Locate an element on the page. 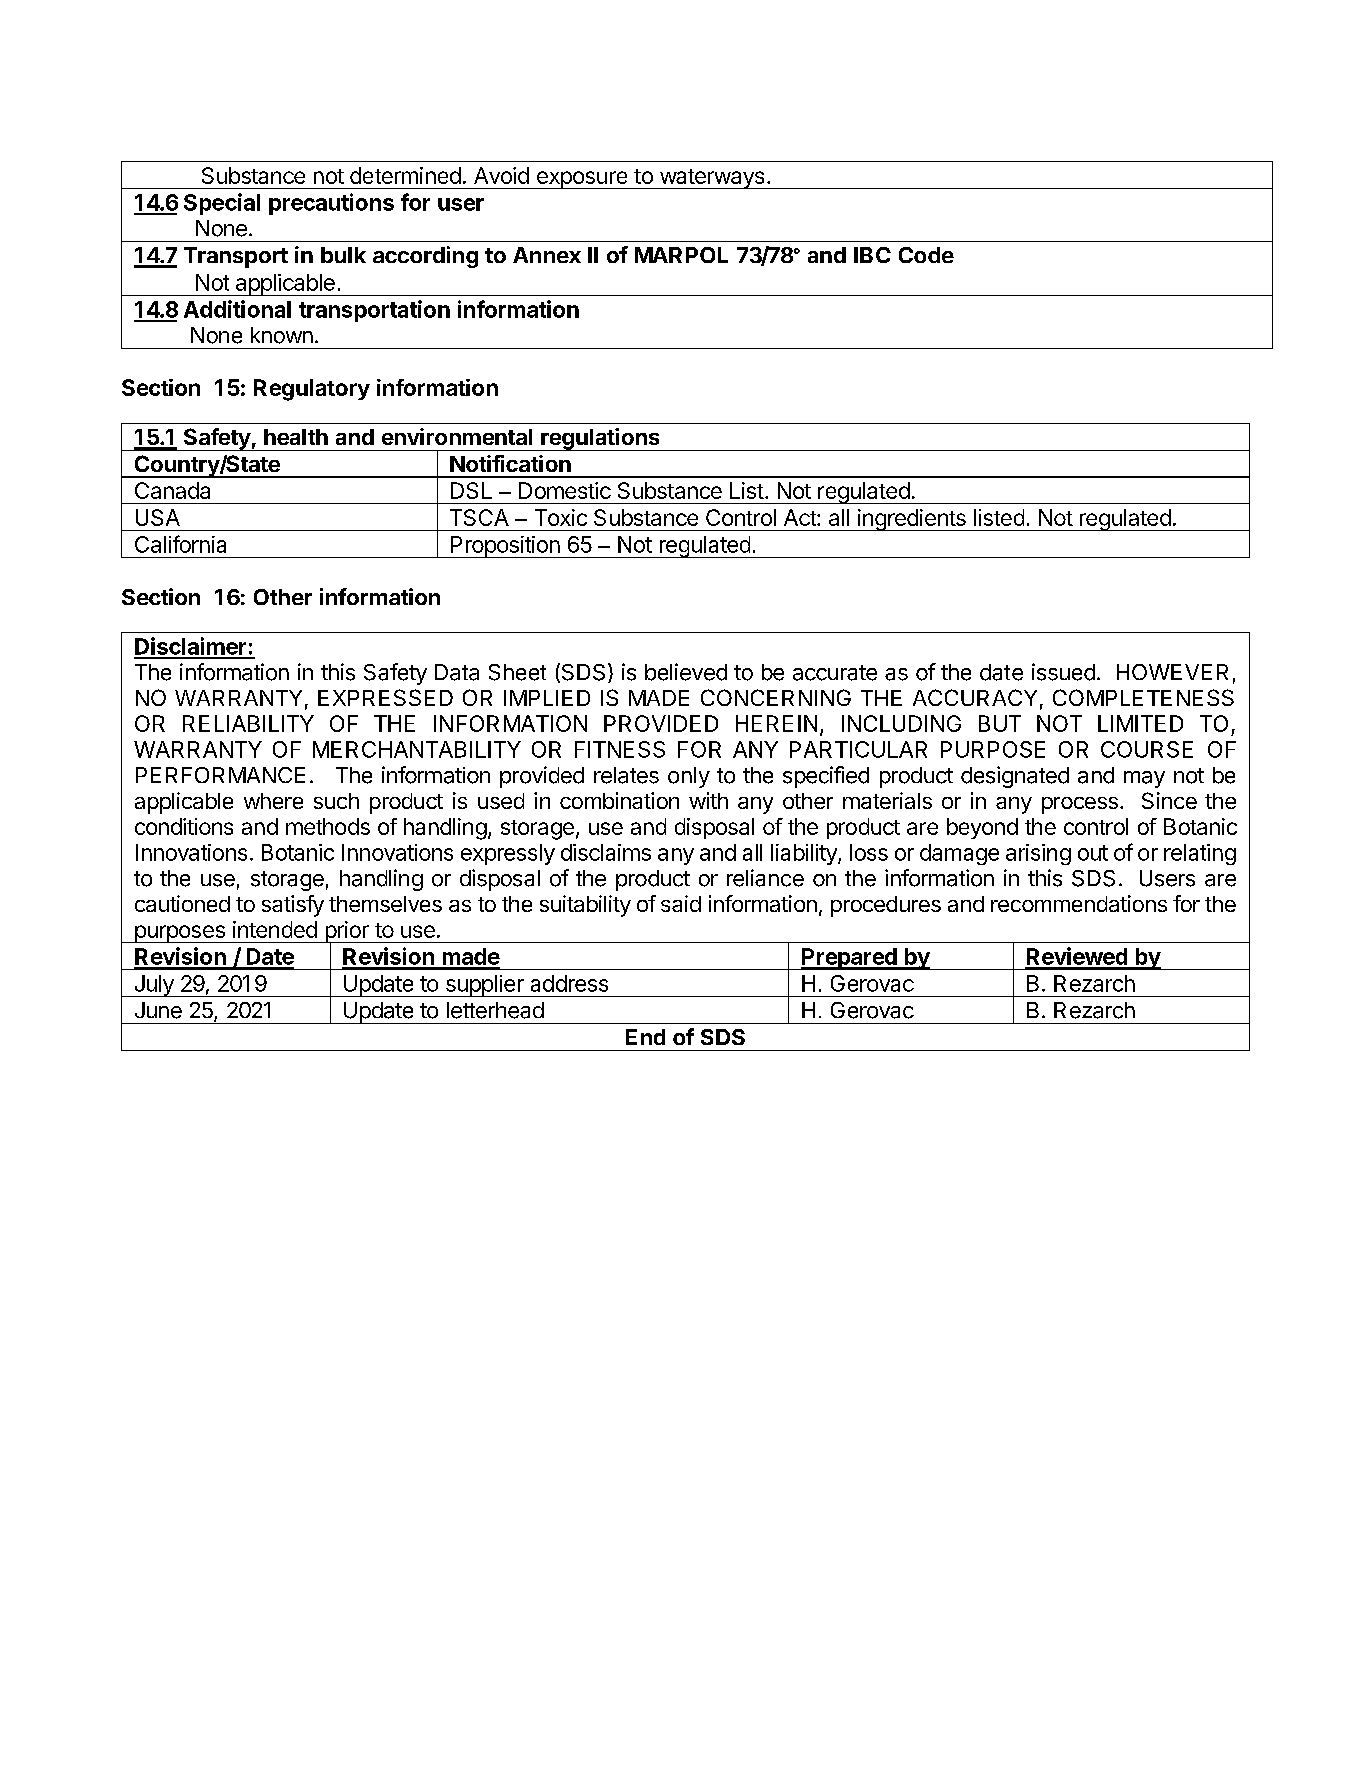  July is located at coordinates (154, 986).
